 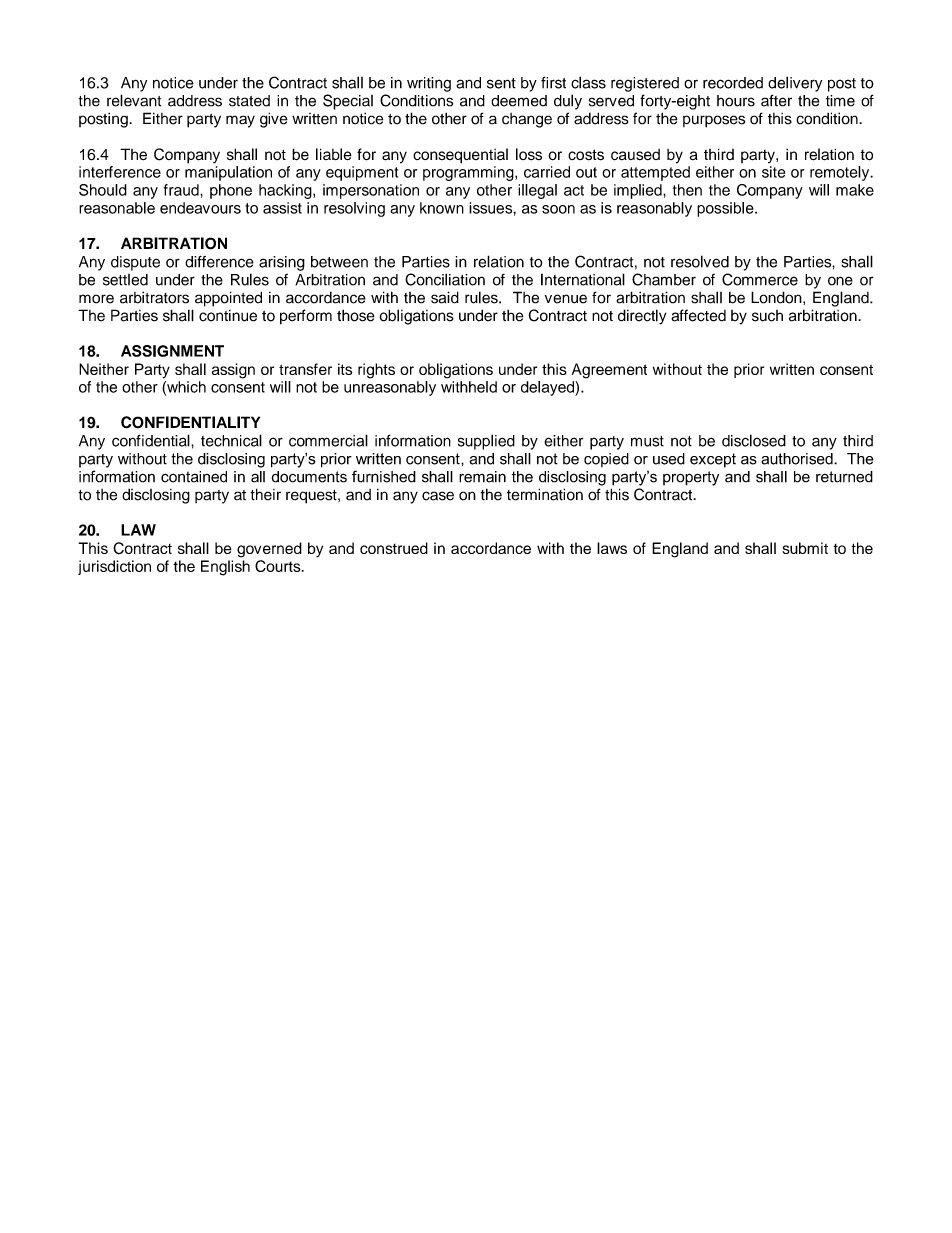 I want to click on endeavours, so click(x=200, y=208).
